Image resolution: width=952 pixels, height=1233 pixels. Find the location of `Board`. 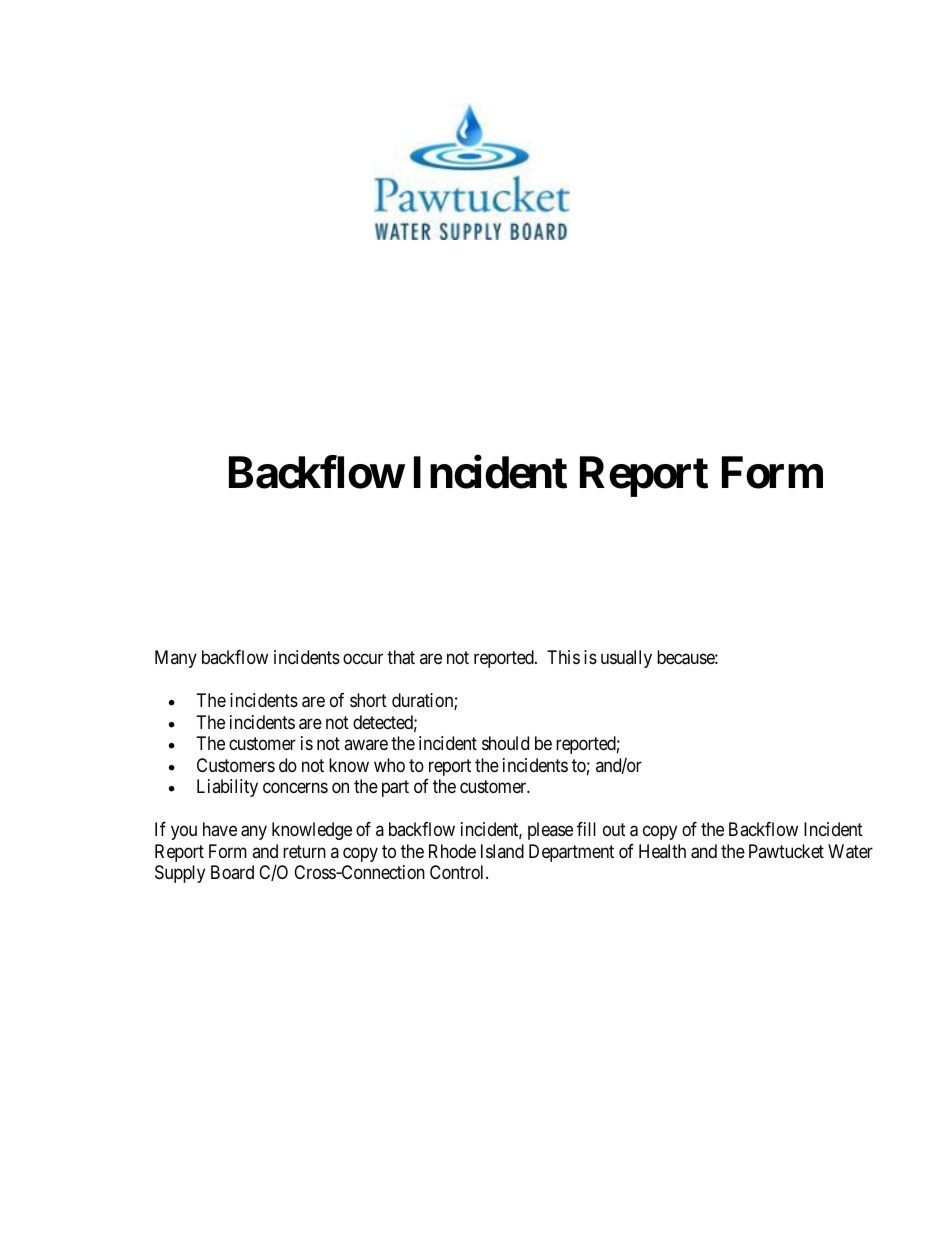

Board is located at coordinates (232, 872).
